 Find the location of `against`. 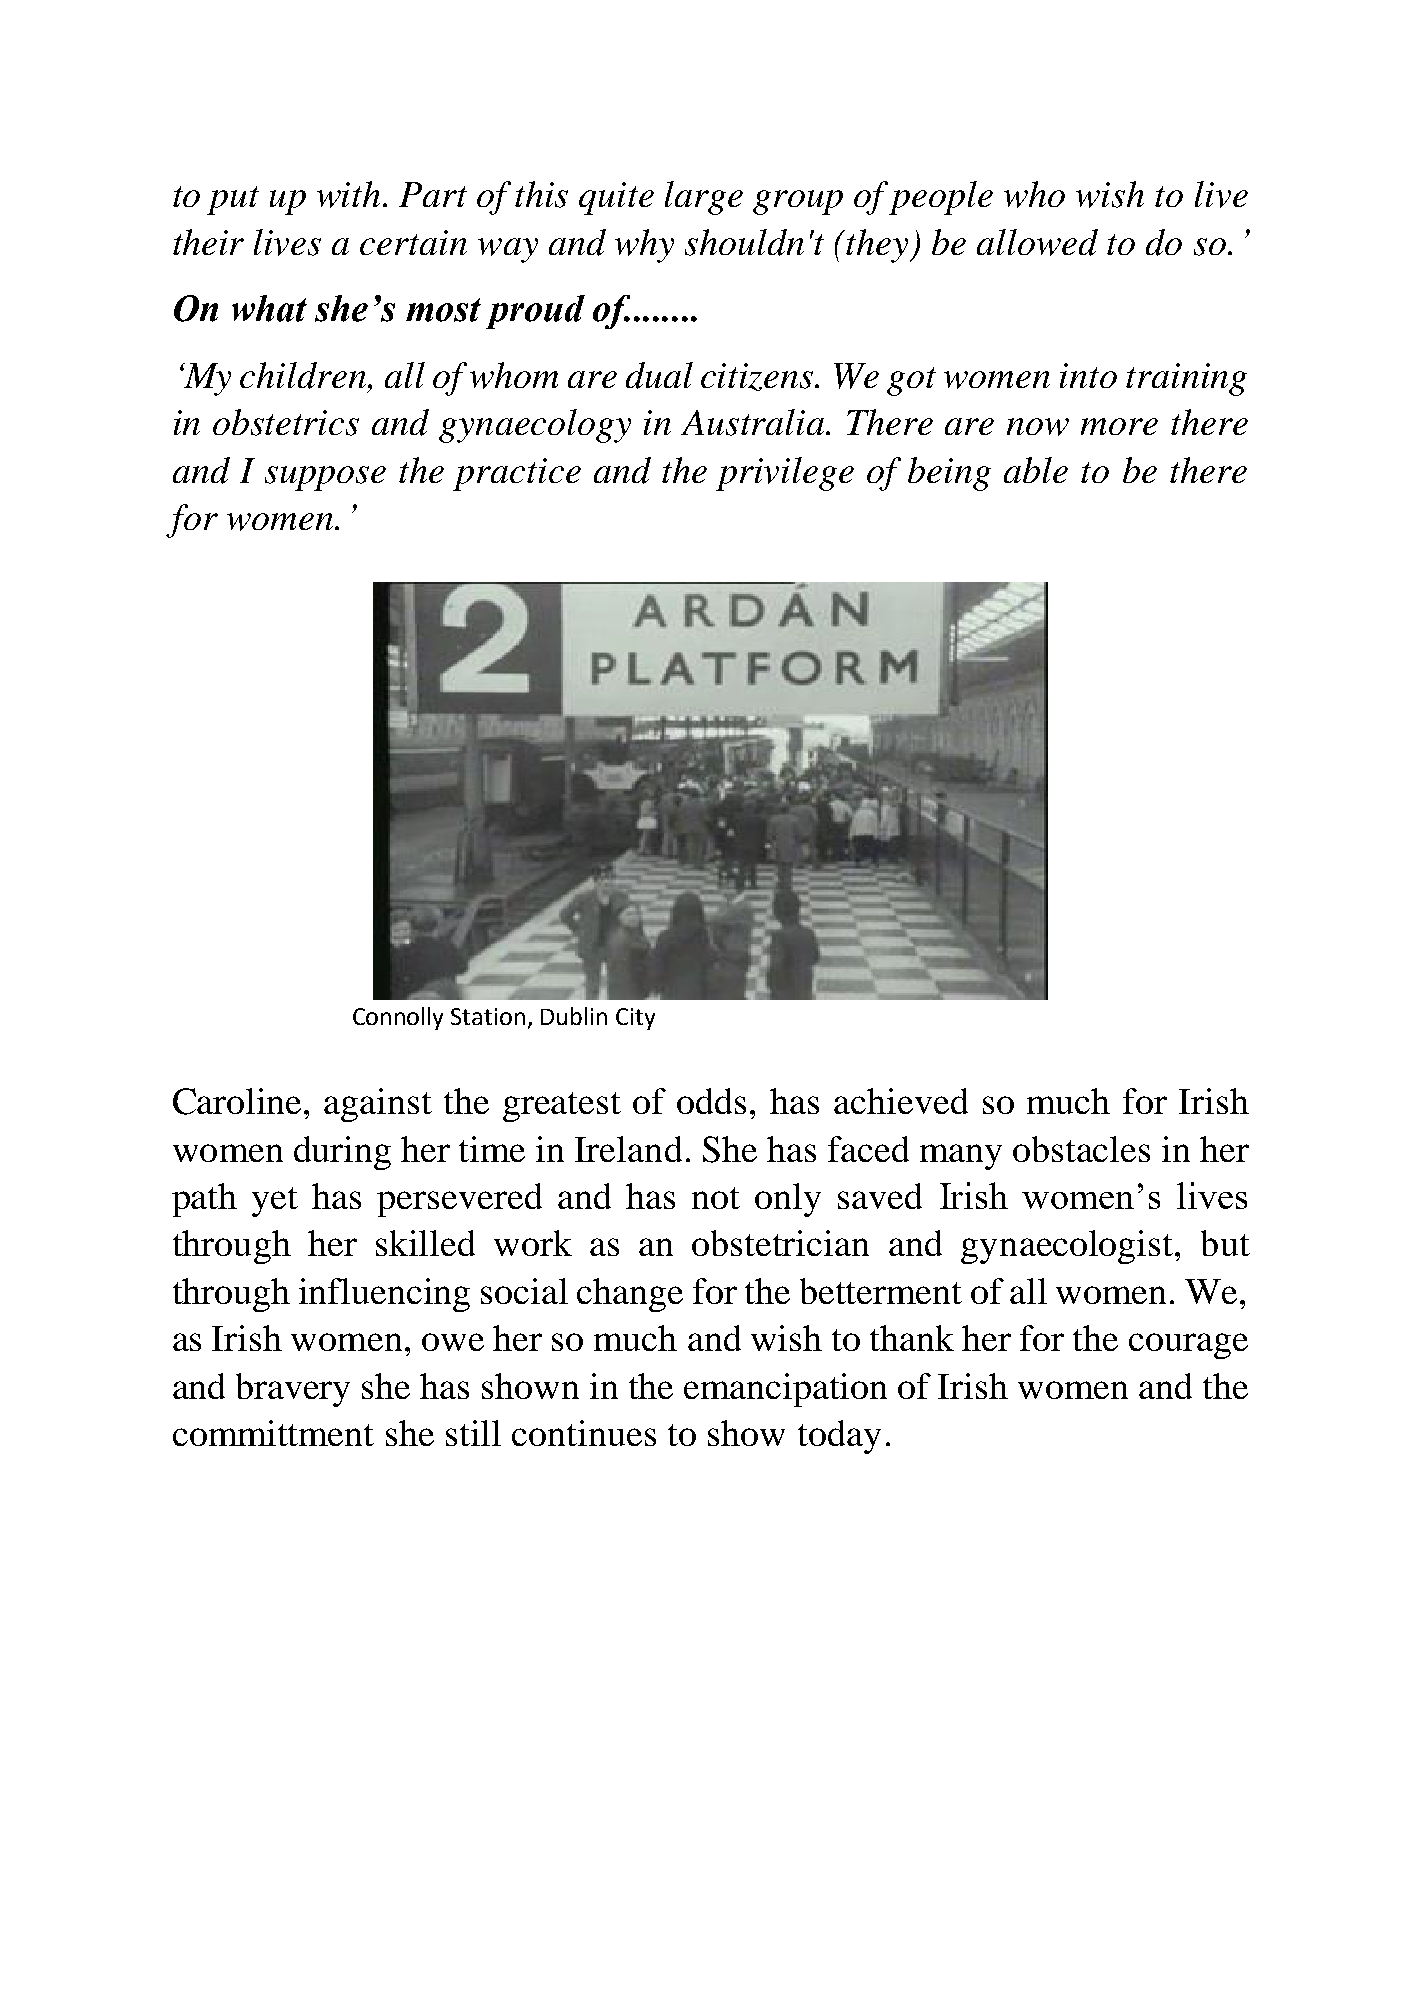

against is located at coordinates (378, 1105).
